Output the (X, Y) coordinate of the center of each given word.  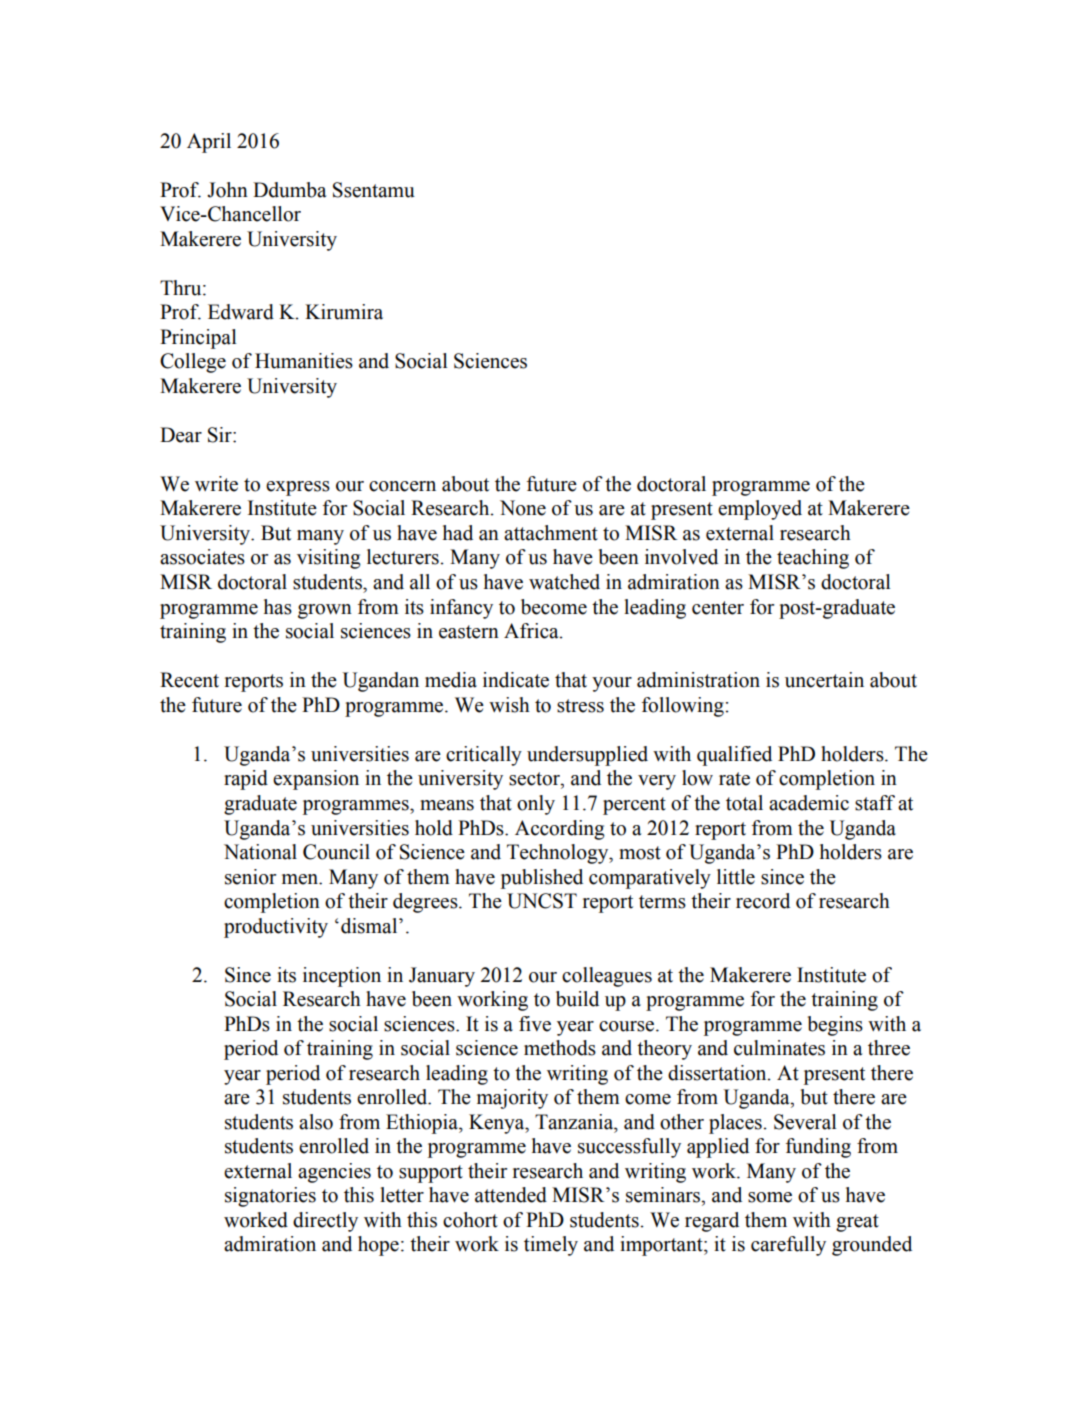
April (209, 143)
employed (760, 510)
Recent (189, 680)
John (227, 190)
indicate (516, 680)
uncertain (824, 680)
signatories (270, 1197)
